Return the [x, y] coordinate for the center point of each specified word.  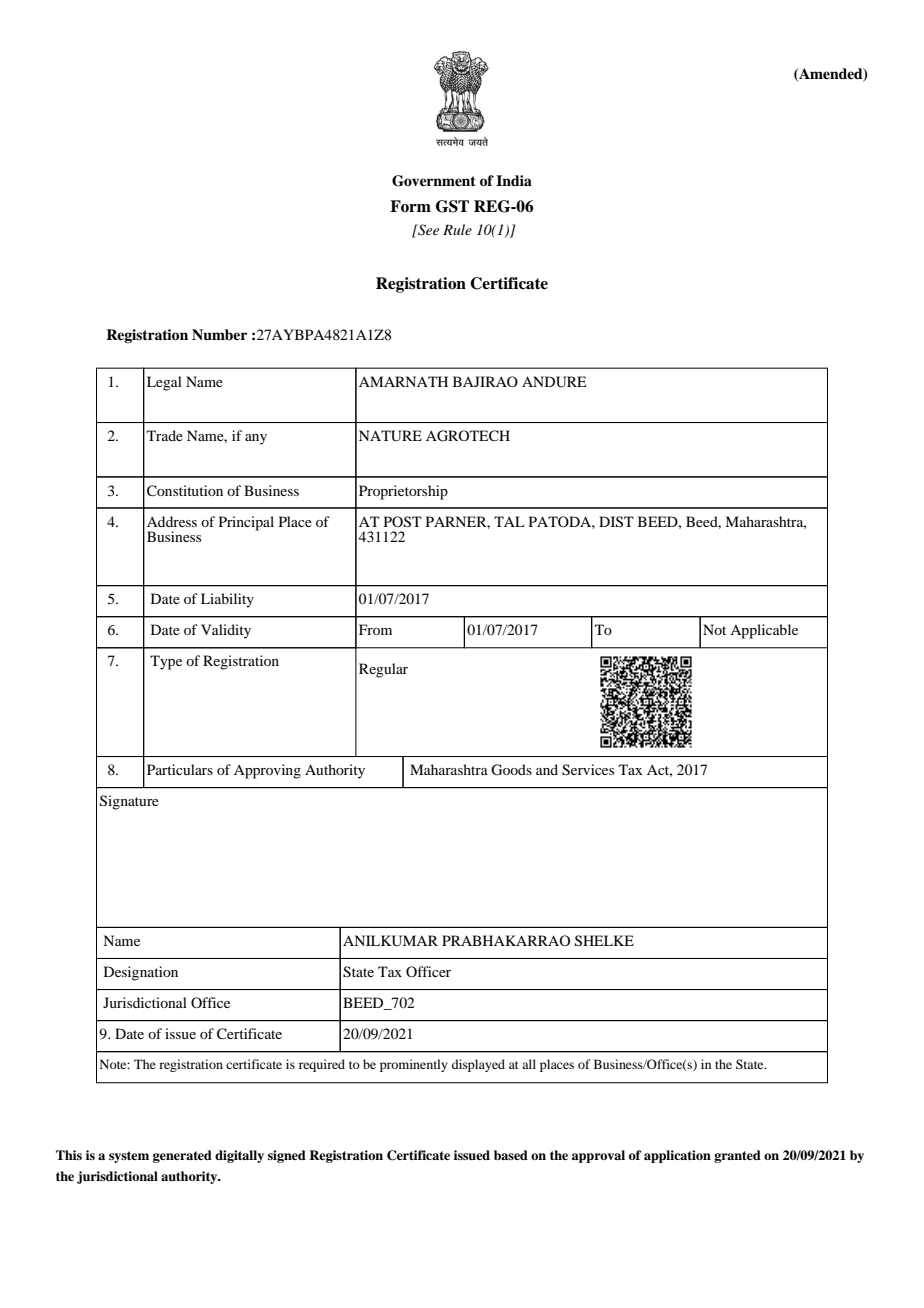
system [129, 1157]
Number [219, 335]
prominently [414, 1065]
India [514, 180]
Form [410, 206]
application [677, 1156]
